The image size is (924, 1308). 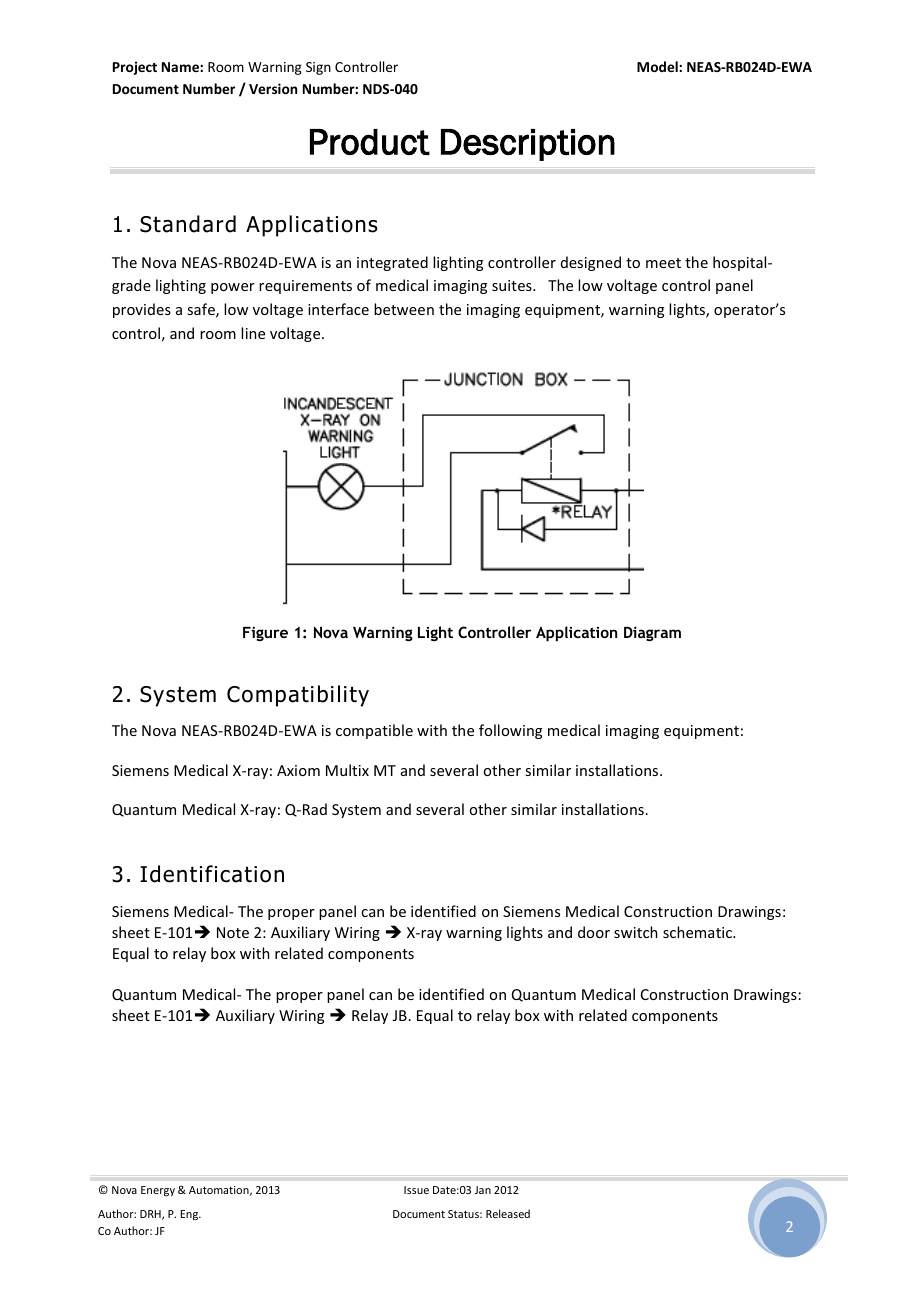 I want to click on Eng, so click(x=190, y=1215).
